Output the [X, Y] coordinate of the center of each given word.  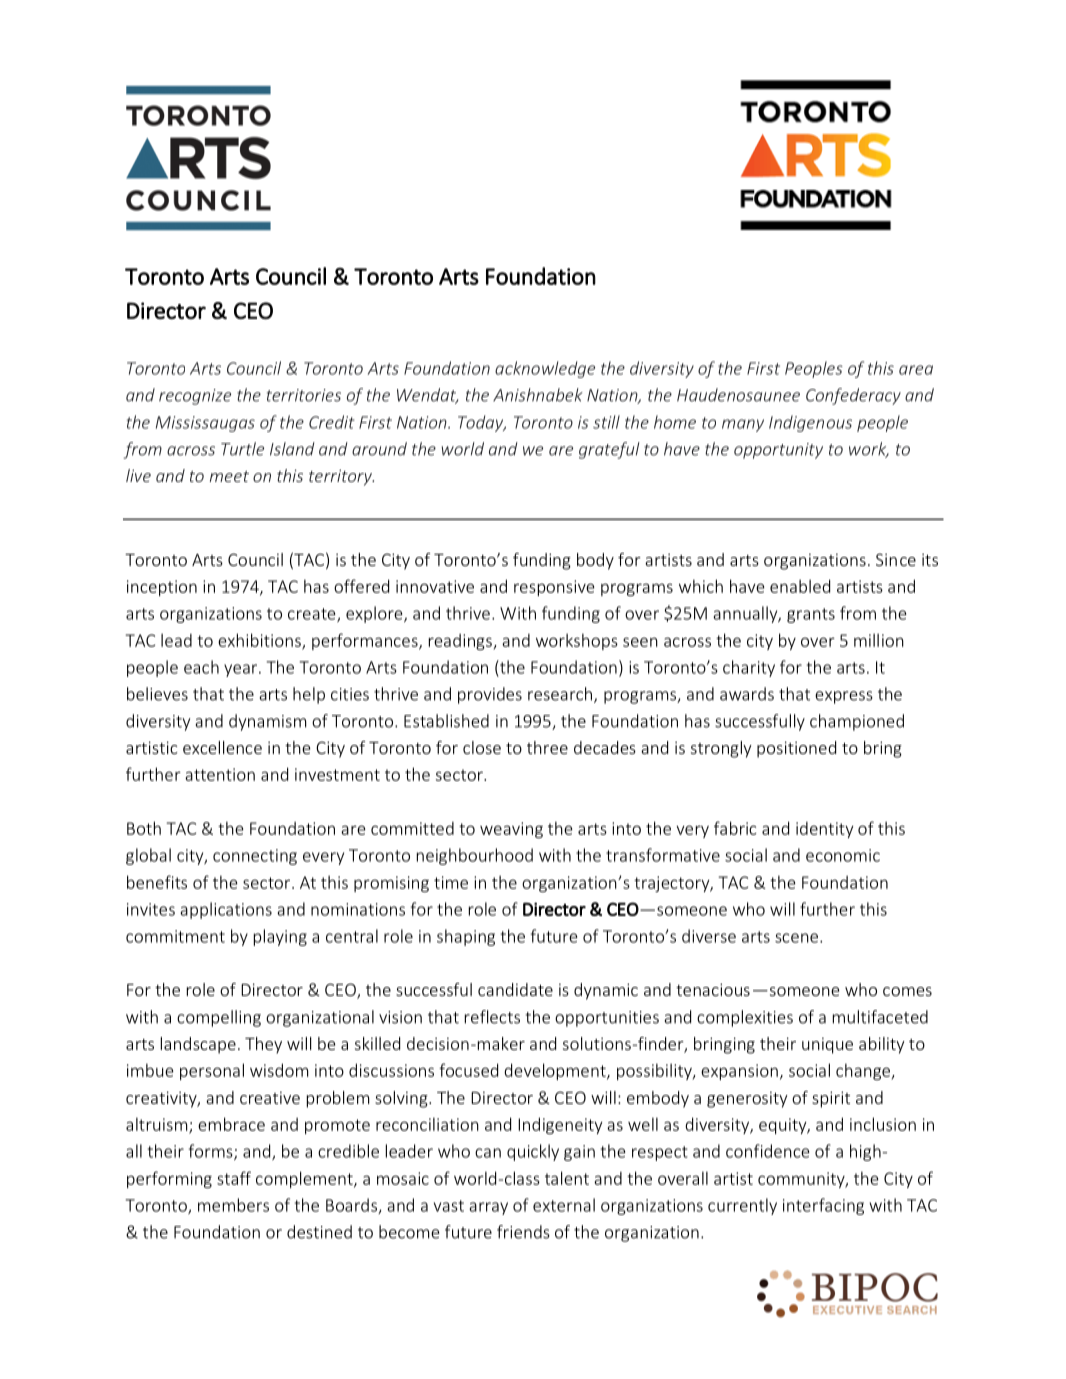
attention [220, 774]
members [233, 1205]
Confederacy [853, 396]
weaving [511, 830]
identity [825, 830]
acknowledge [545, 369]
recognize [195, 397]
